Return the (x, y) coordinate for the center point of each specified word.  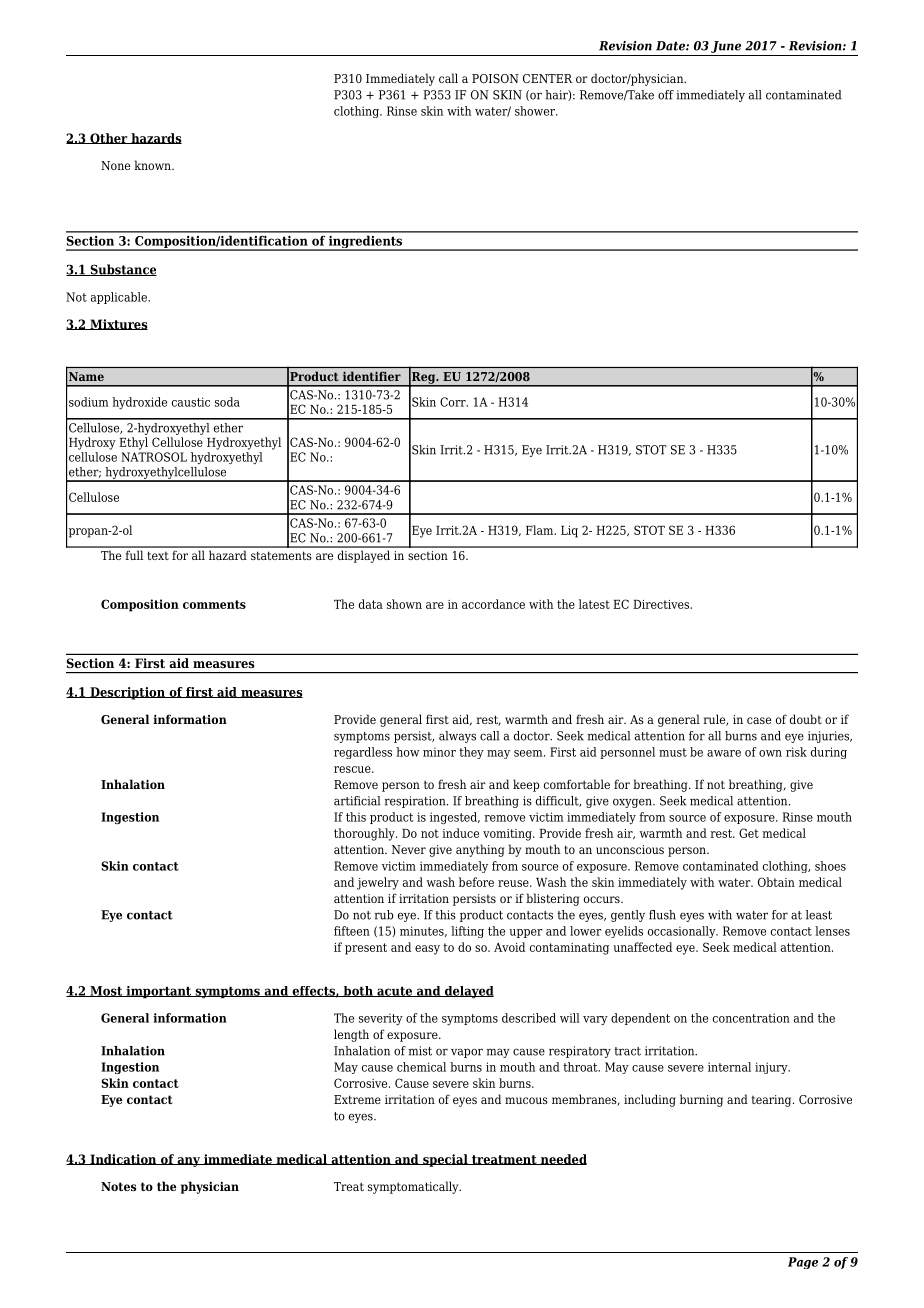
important (159, 992)
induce (460, 833)
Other (109, 138)
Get (749, 833)
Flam (541, 530)
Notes (118, 1186)
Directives (662, 604)
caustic (191, 402)
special (445, 1160)
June (726, 47)
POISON (495, 78)
